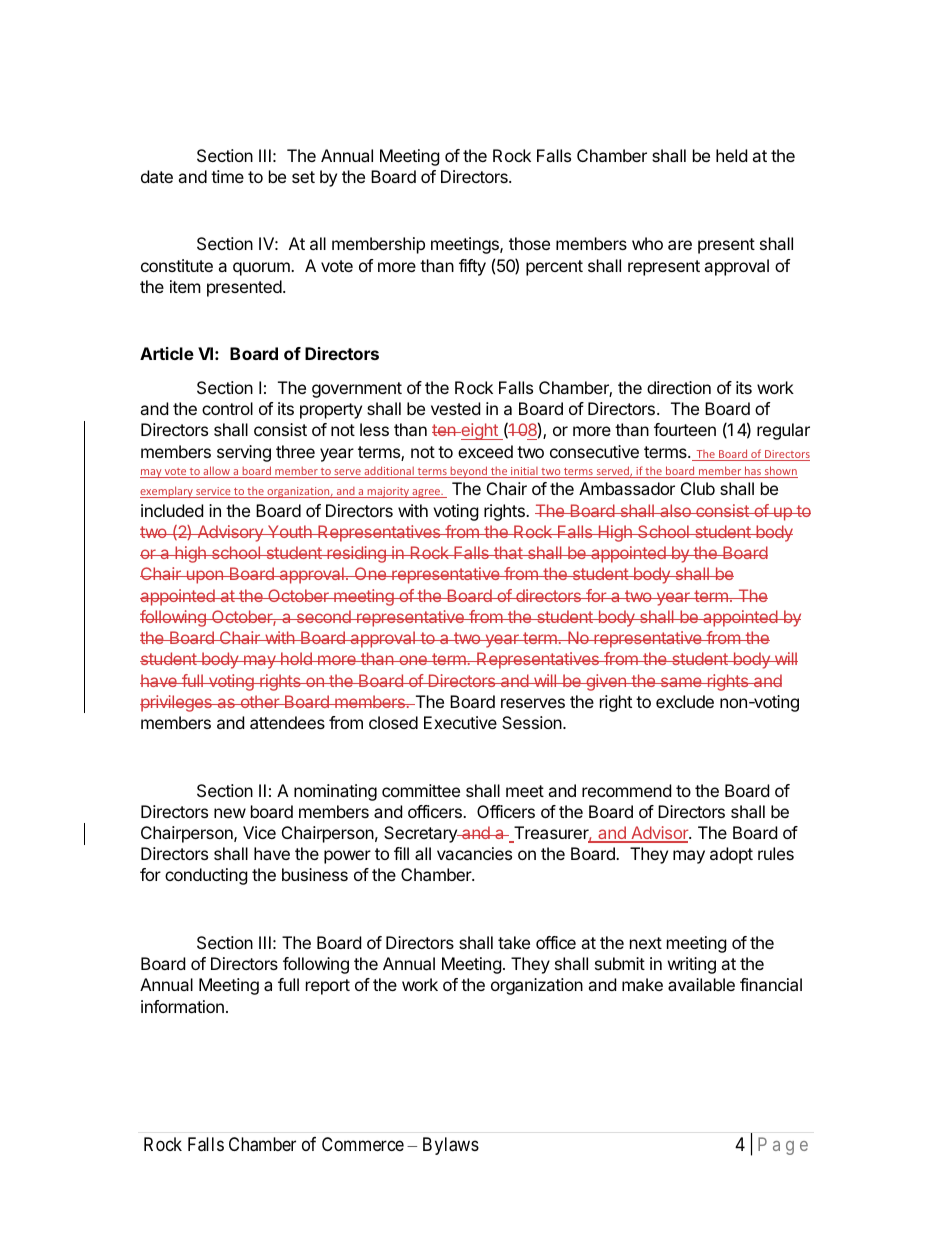 Image resolution: width=952 pixels, height=1233 pixels. What do you see at coordinates (529, 243) in the screenshot?
I see `those` at bounding box center [529, 243].
